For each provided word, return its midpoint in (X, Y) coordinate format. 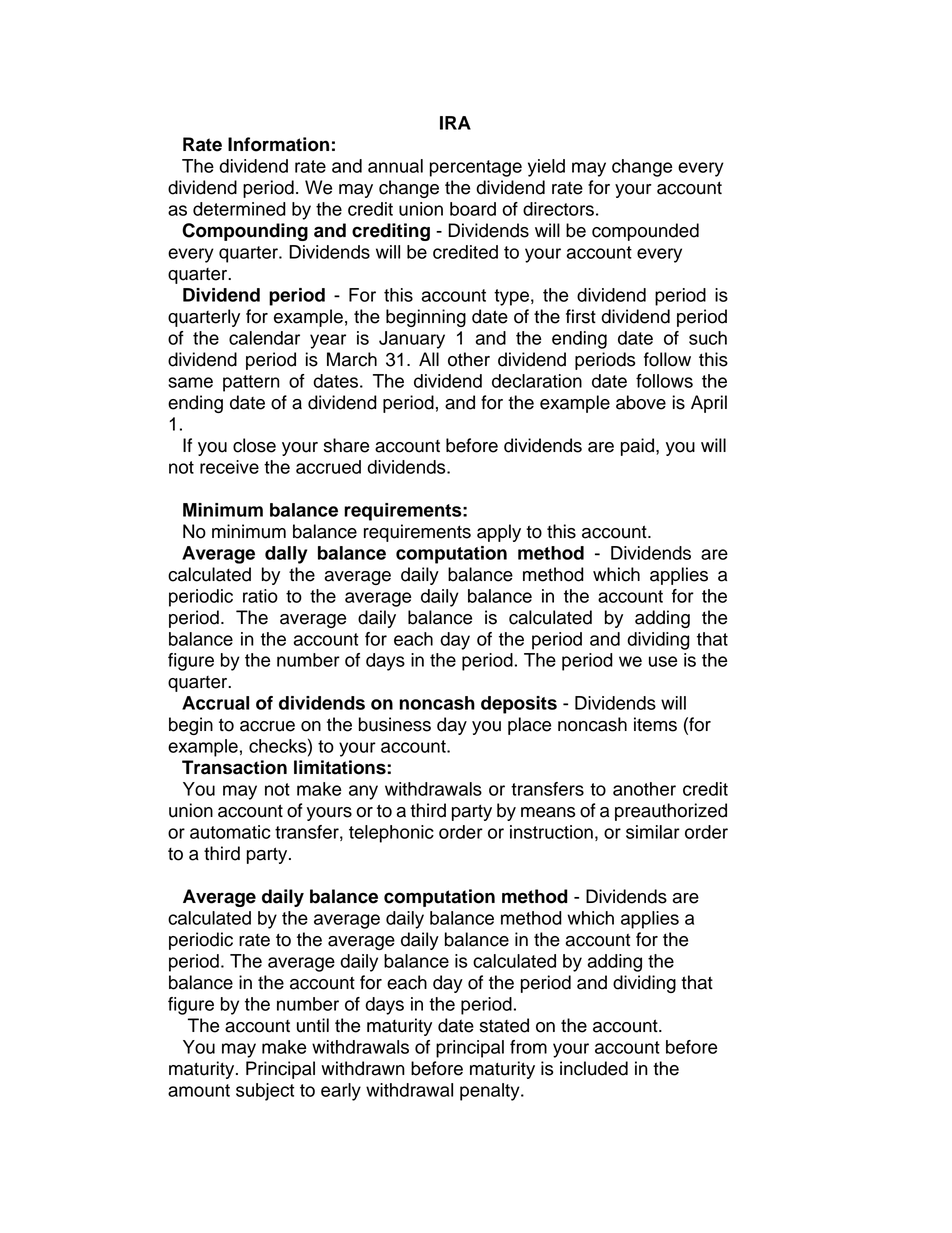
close (254, 445)
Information (278, 144)
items (655, 724)
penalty (491, 1092)
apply (499, 533)
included (594, 1068)
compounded (645, 232)
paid (639, 447)
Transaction (234, 767)
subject (265, 1092)
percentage (476, 168)
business (395, 724)
